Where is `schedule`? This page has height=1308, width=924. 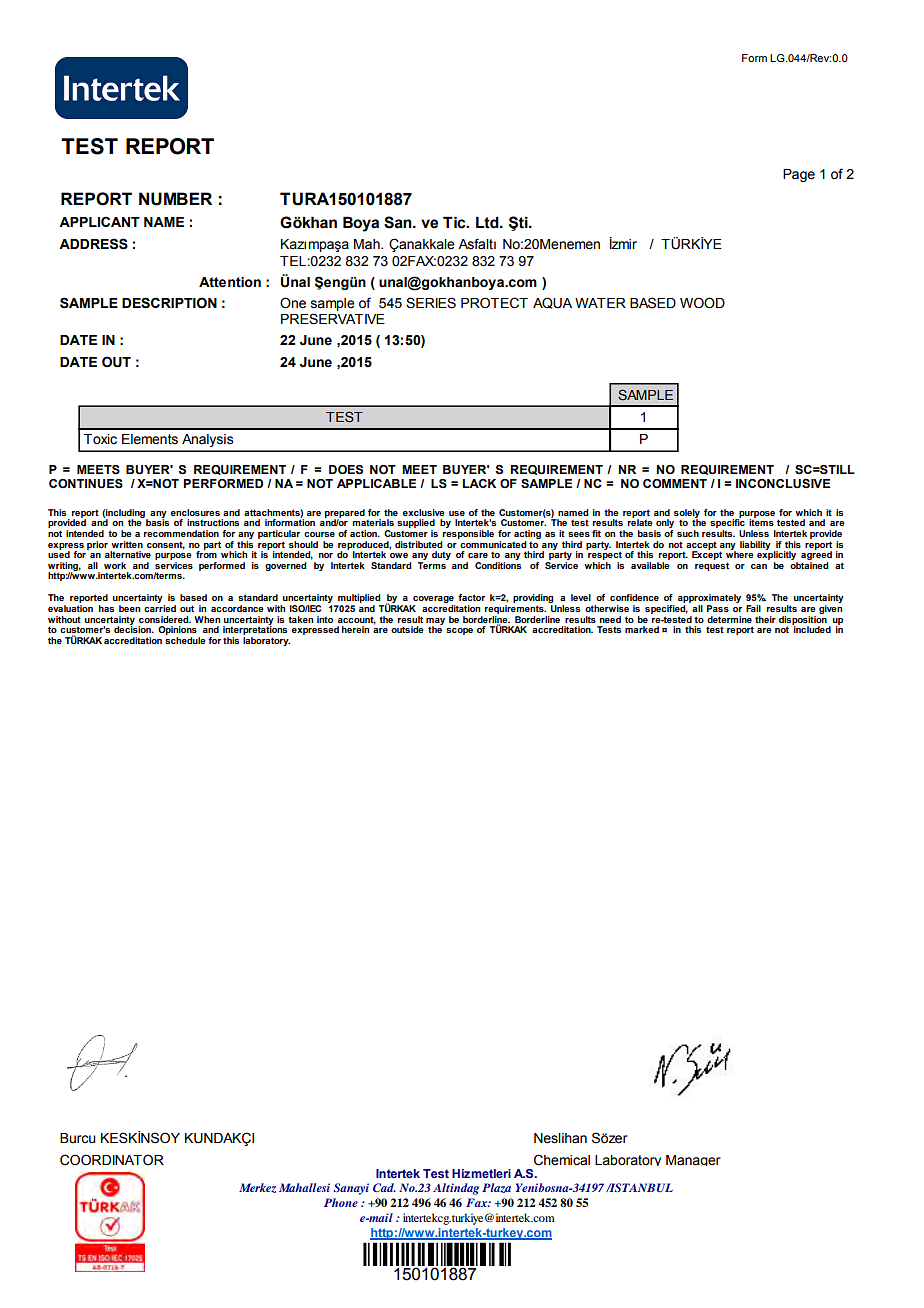
schedule is located at coordinates (185, 640).
